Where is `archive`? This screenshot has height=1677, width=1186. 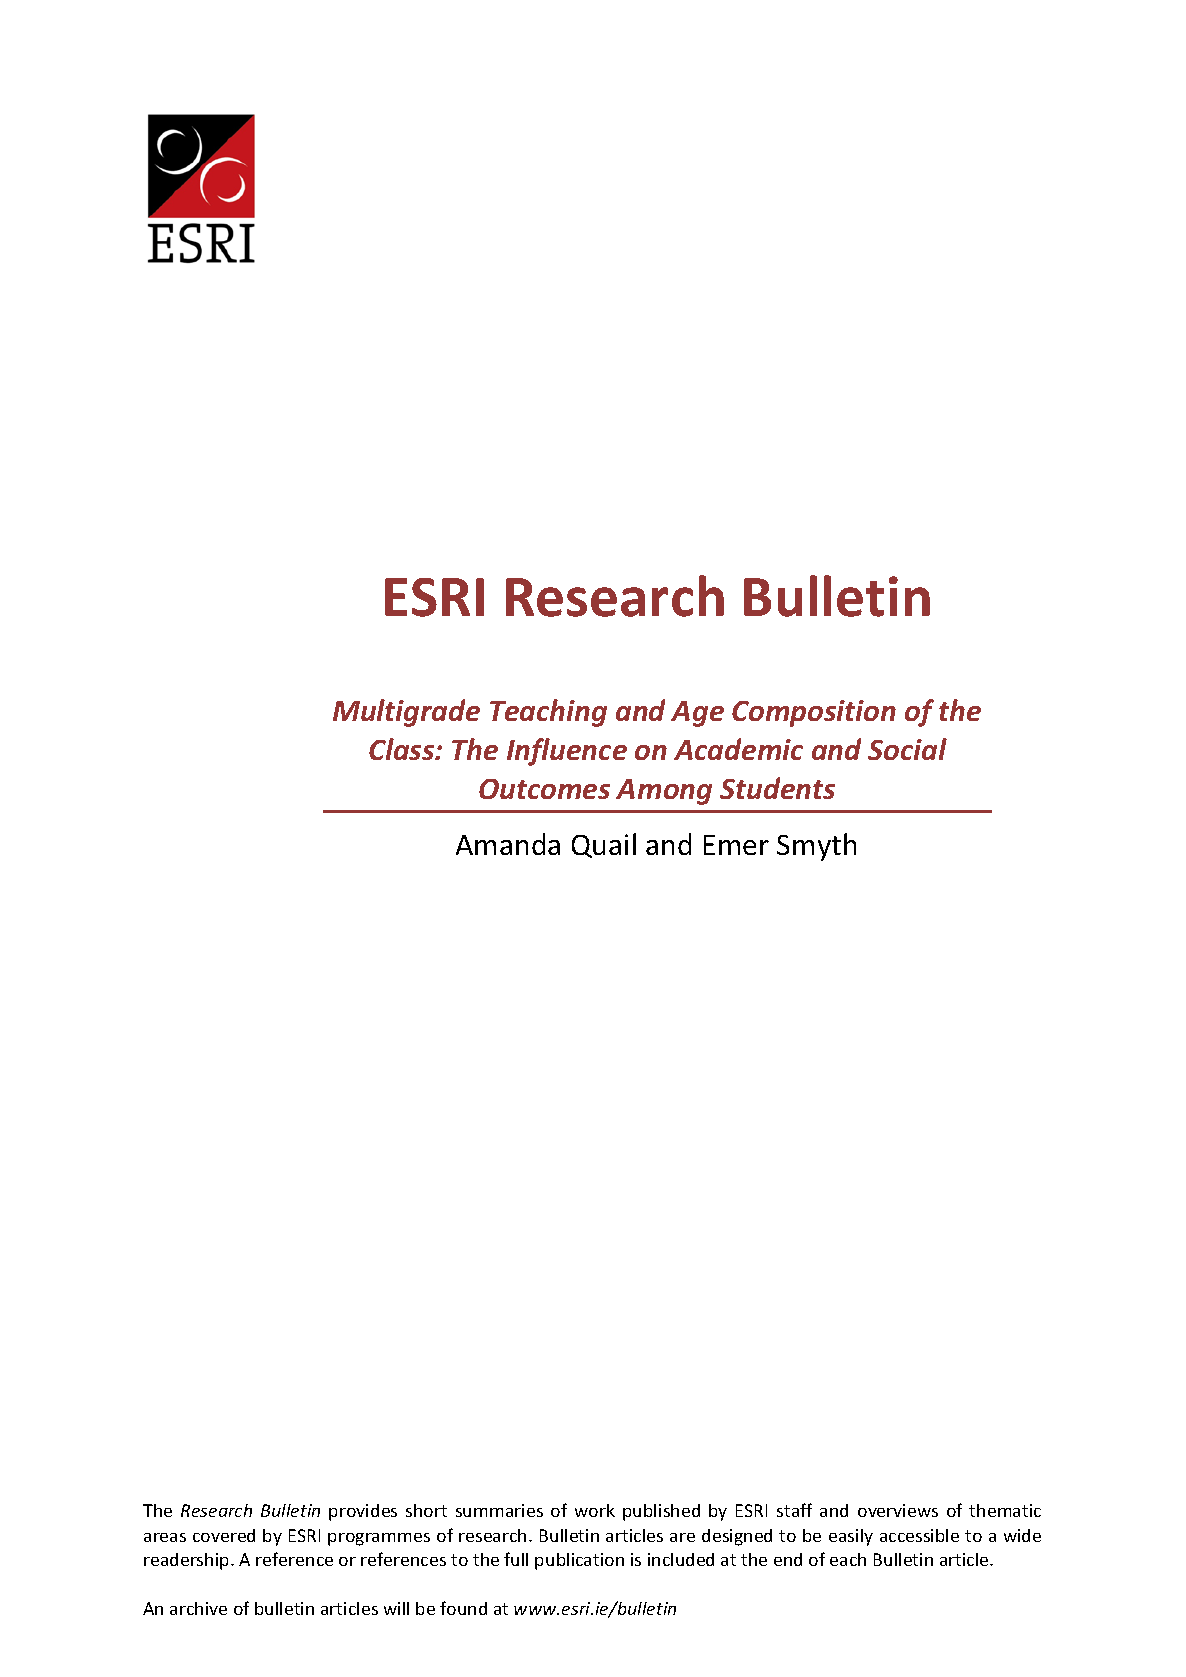 archive is located at coordinates (198, 1608).
